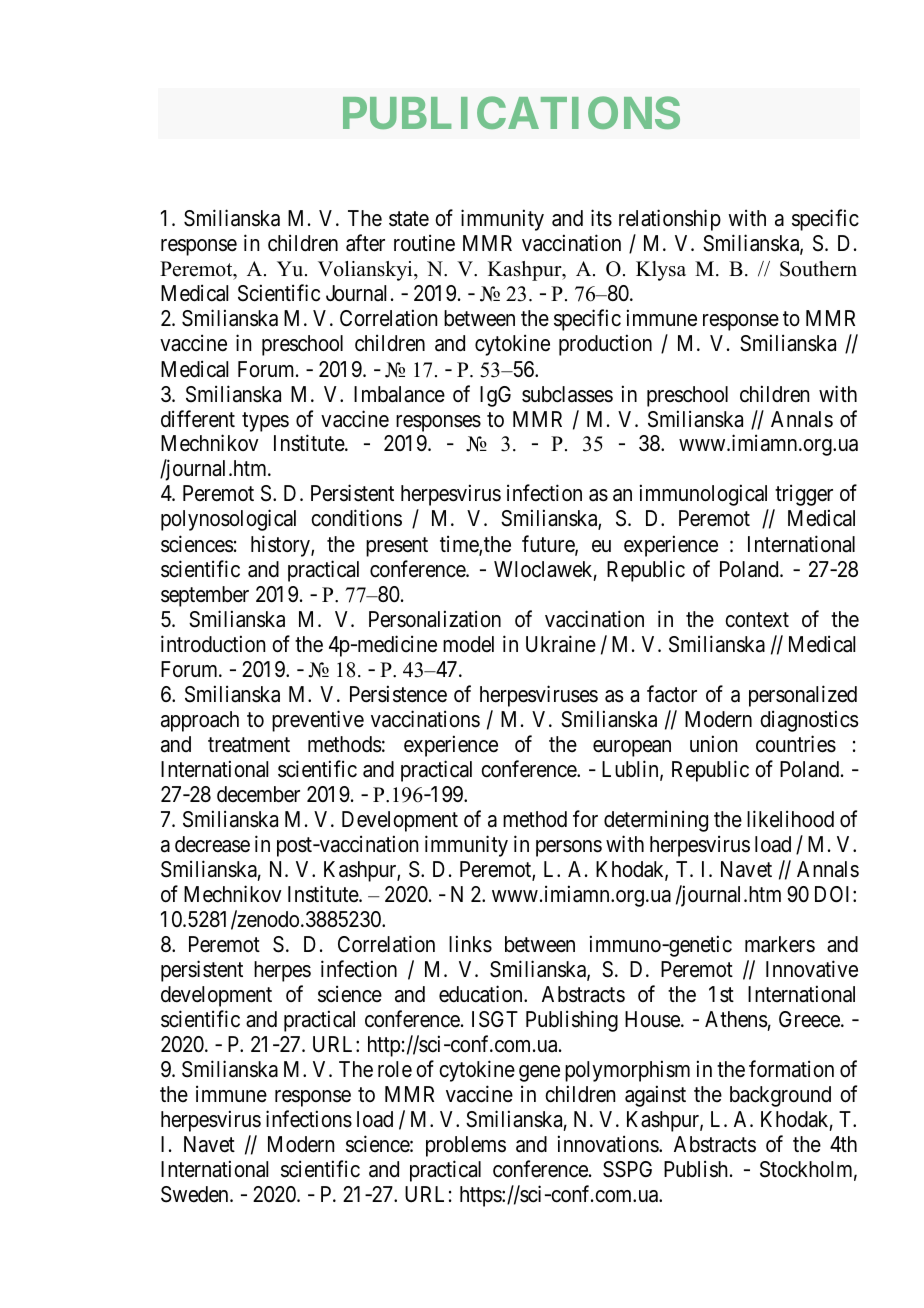 This image has height=1308, width=924. I want to click on persons, so click(569, 848).
